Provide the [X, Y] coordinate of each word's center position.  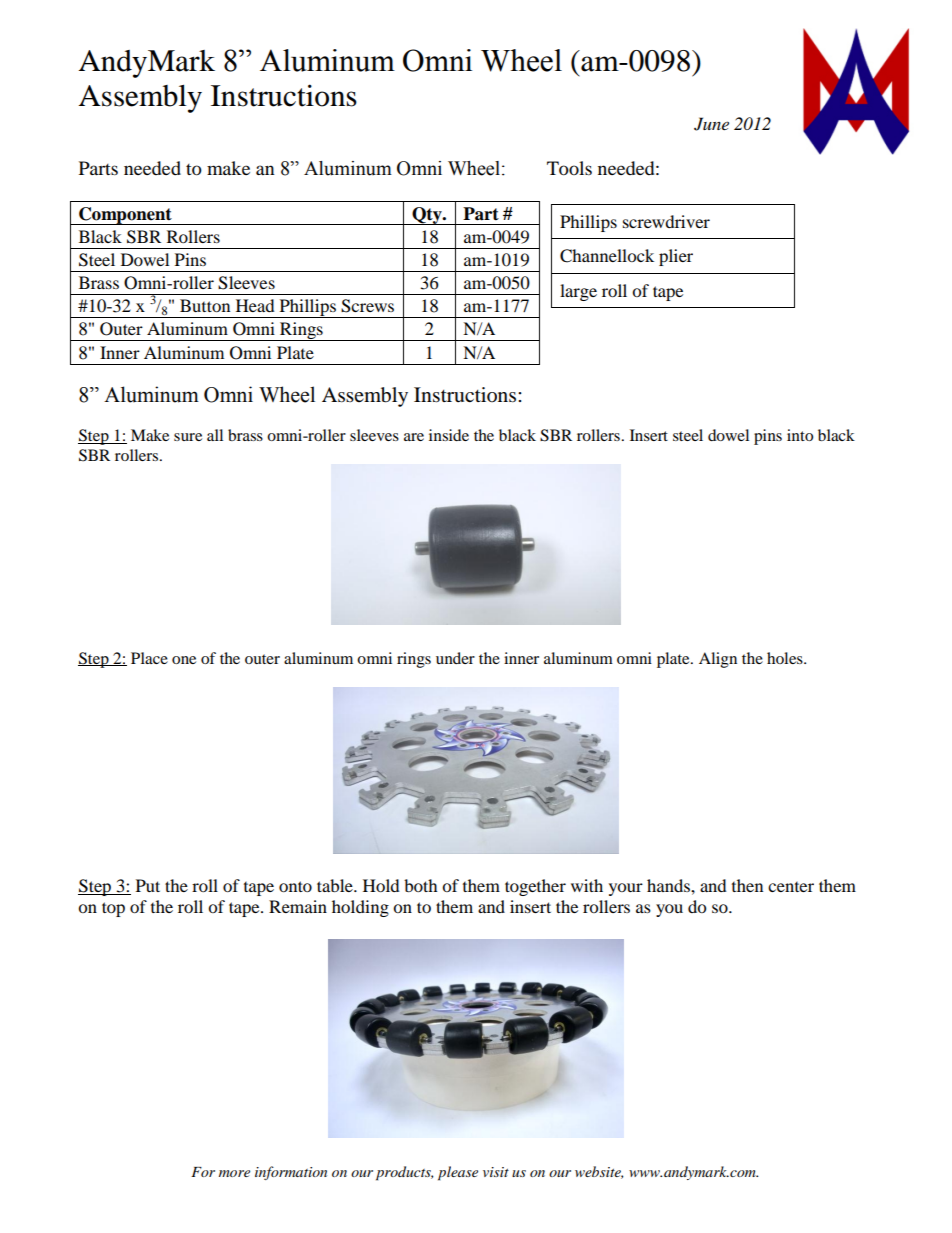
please [458, 1173]
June [711, 124]
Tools [569, 168]
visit [496, 1172]
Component [125, 216]
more [234, 1173]
